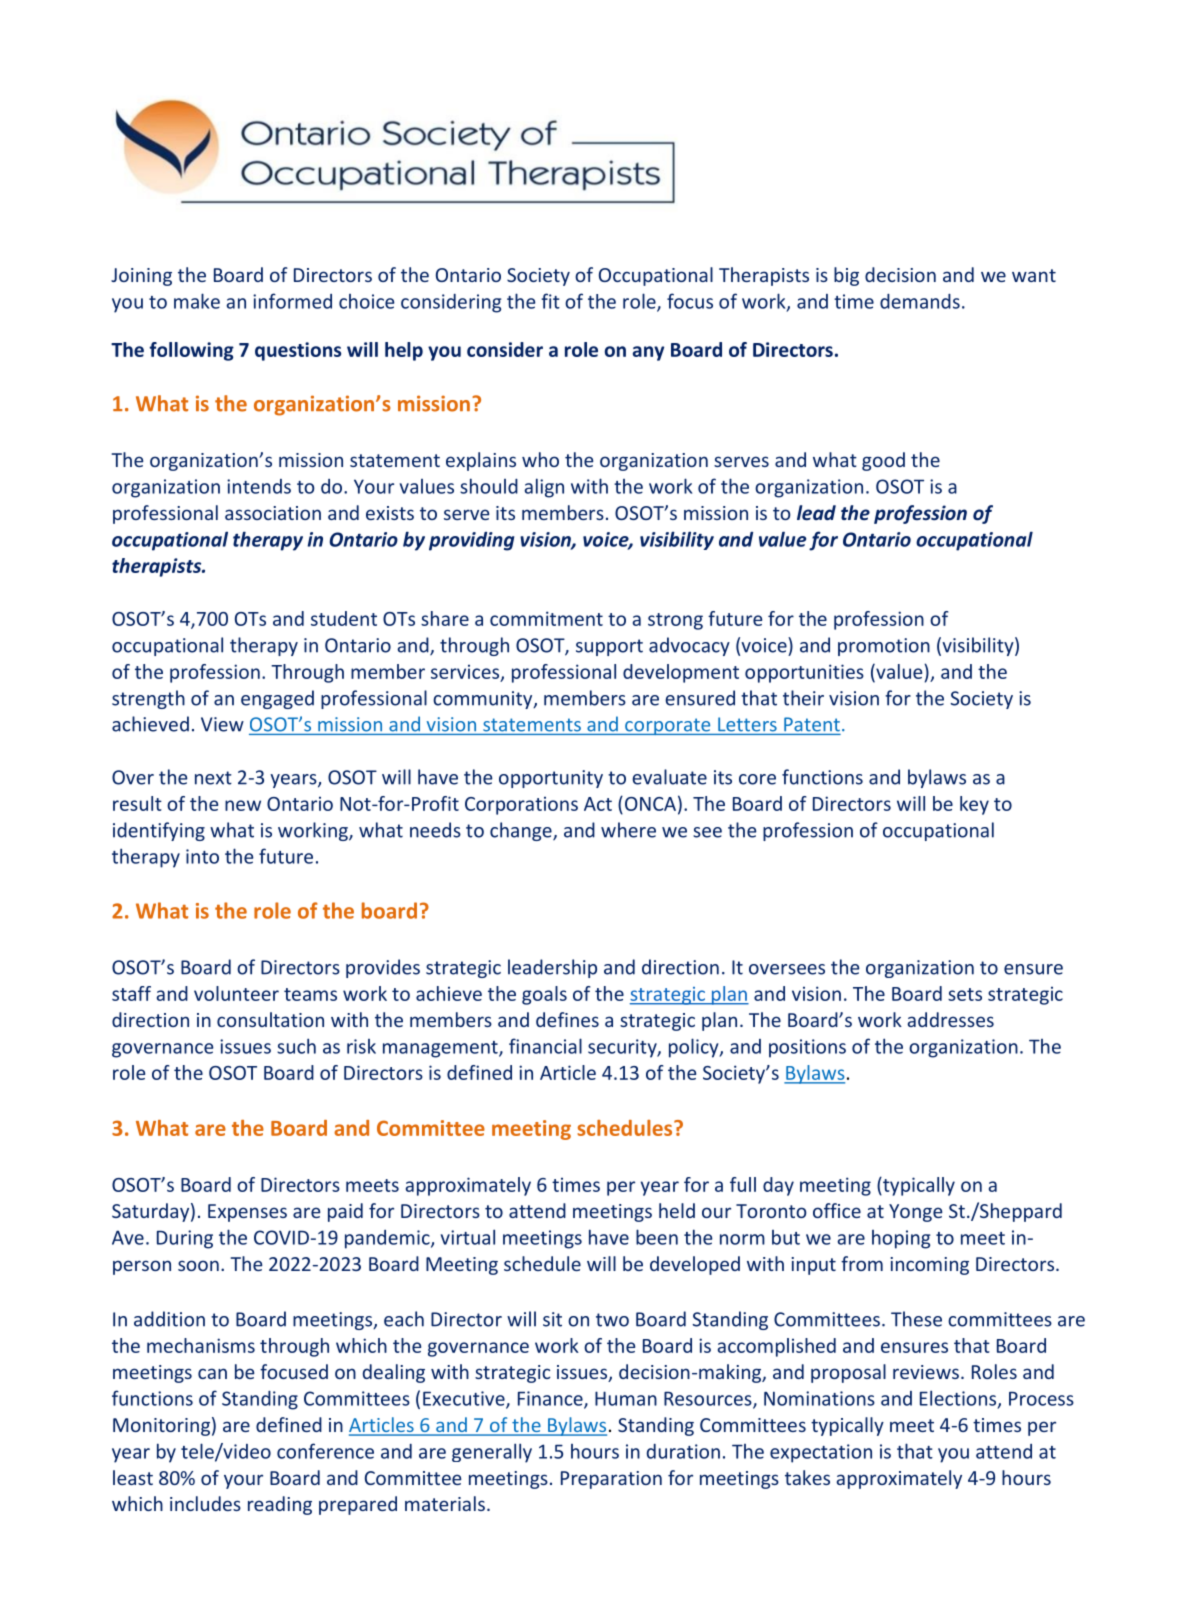 Image resolution: width=1204 pixels, height=1608 pixels. I want to click on support, so click(609, 647).
